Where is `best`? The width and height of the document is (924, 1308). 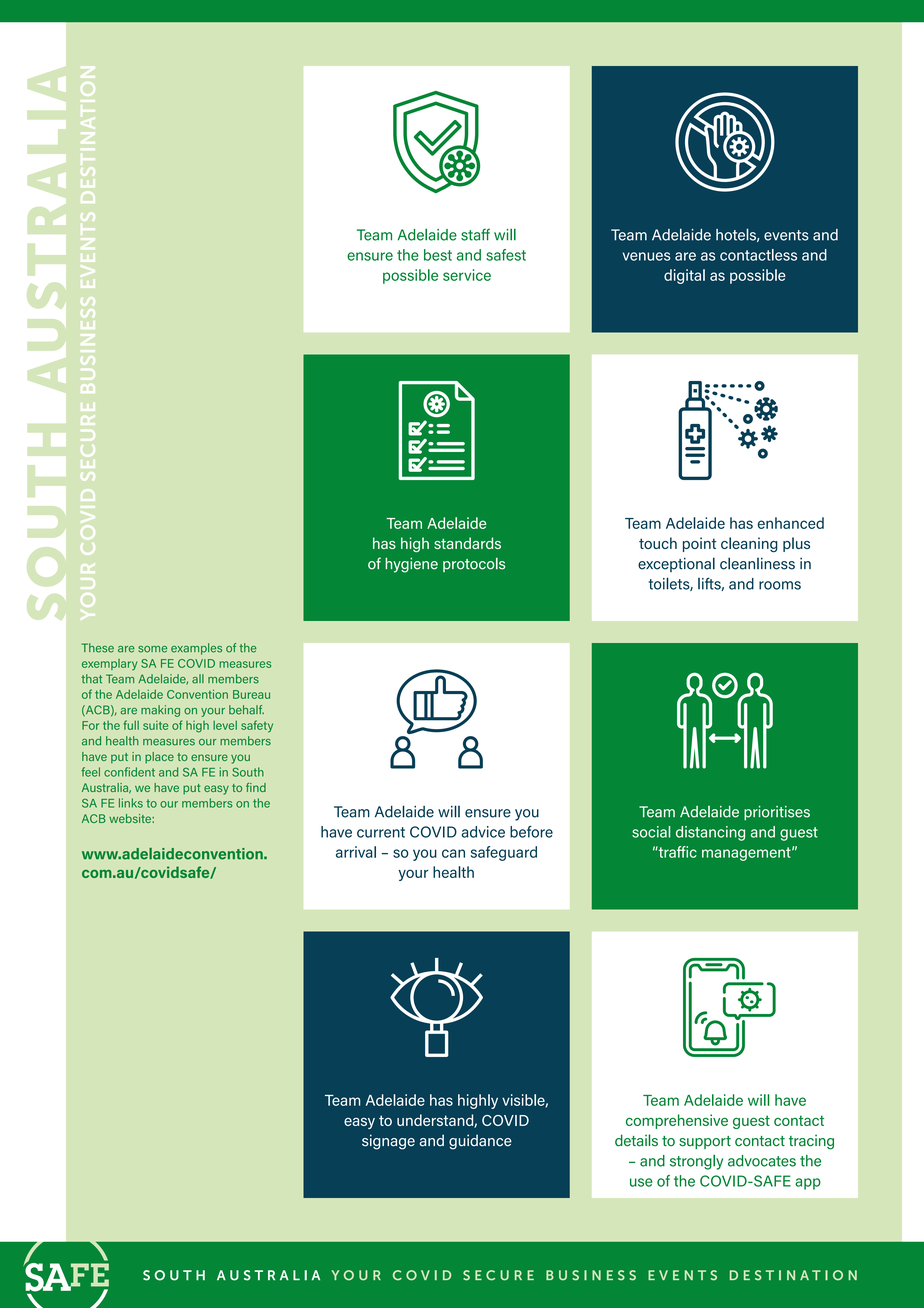
best is located at coordinates (438, 255).
